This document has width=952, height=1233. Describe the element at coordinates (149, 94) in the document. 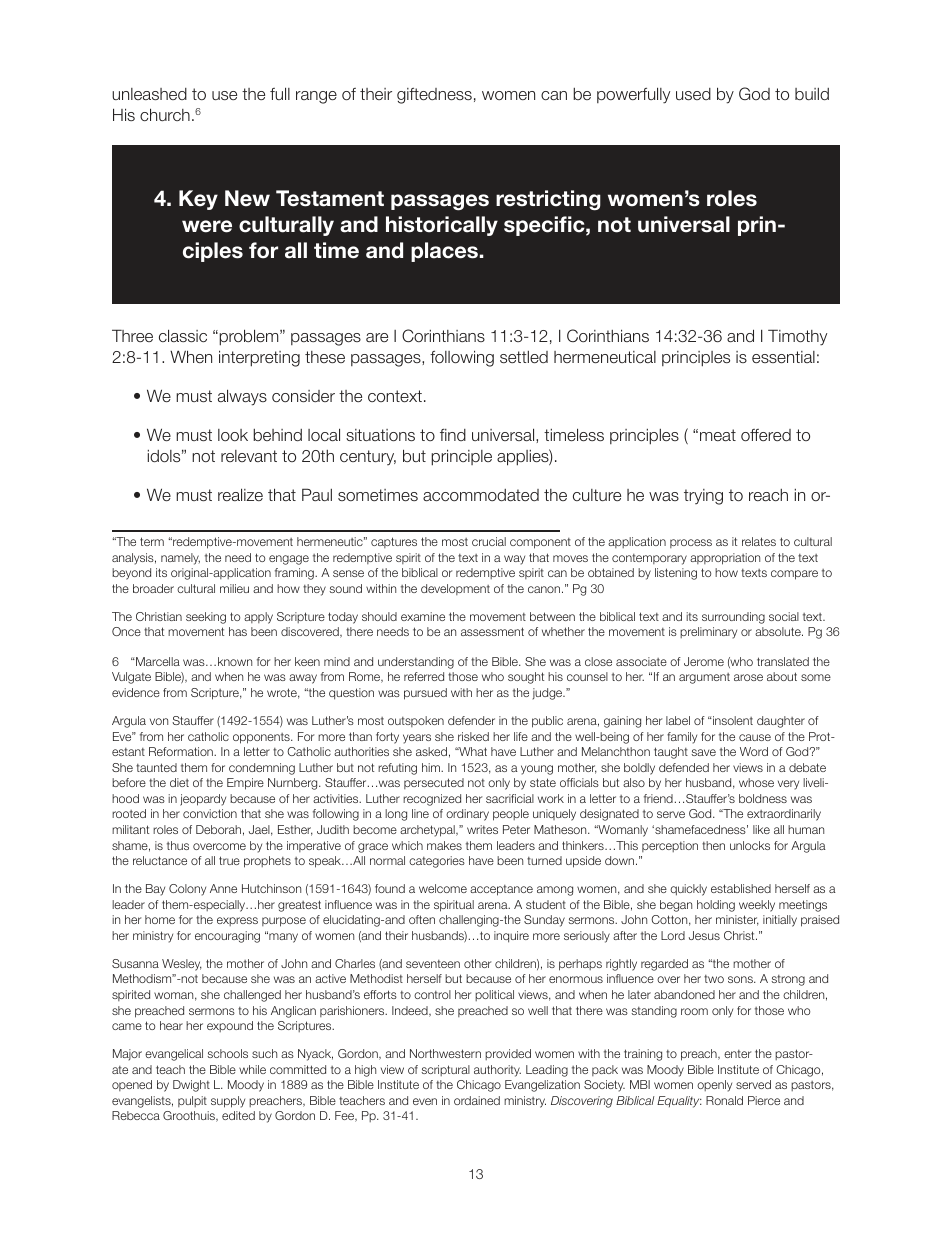

I see `unleashed` at that location.
